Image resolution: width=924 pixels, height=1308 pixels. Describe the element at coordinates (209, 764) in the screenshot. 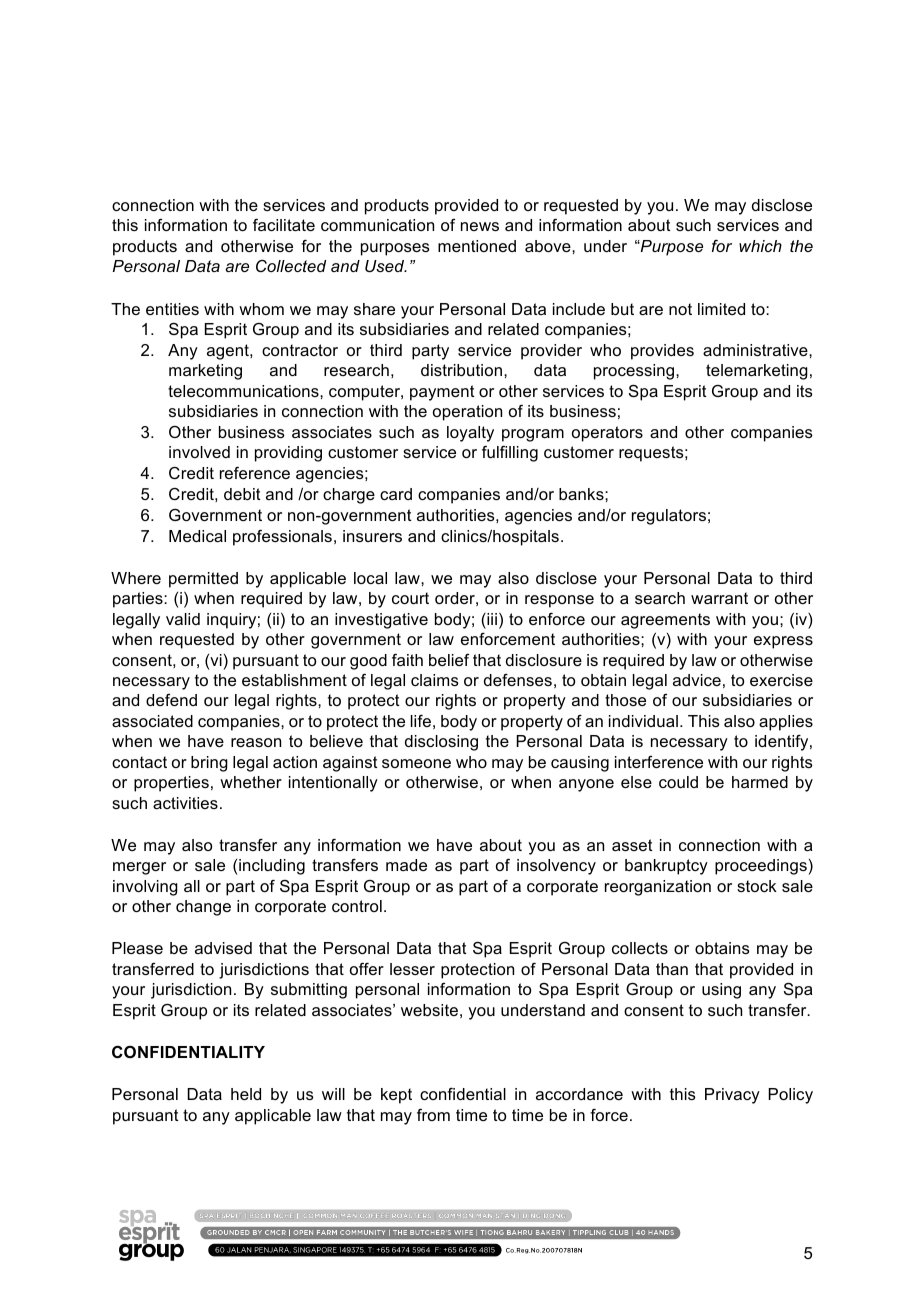

I see `bring` at that location.
